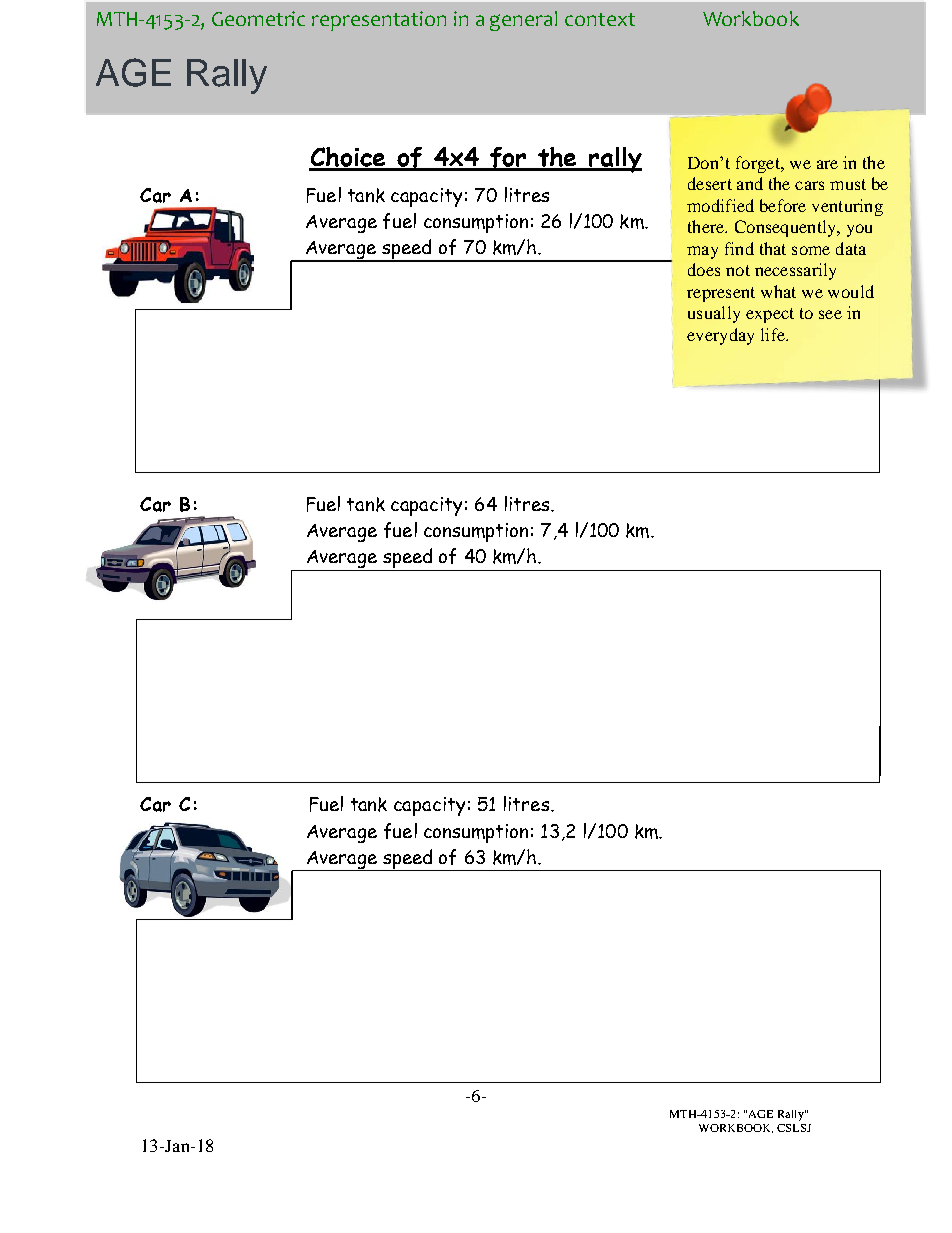 Image resolution: width=952 pixels, height=1233 pixels. I want to click on general, so click(523, 21).
